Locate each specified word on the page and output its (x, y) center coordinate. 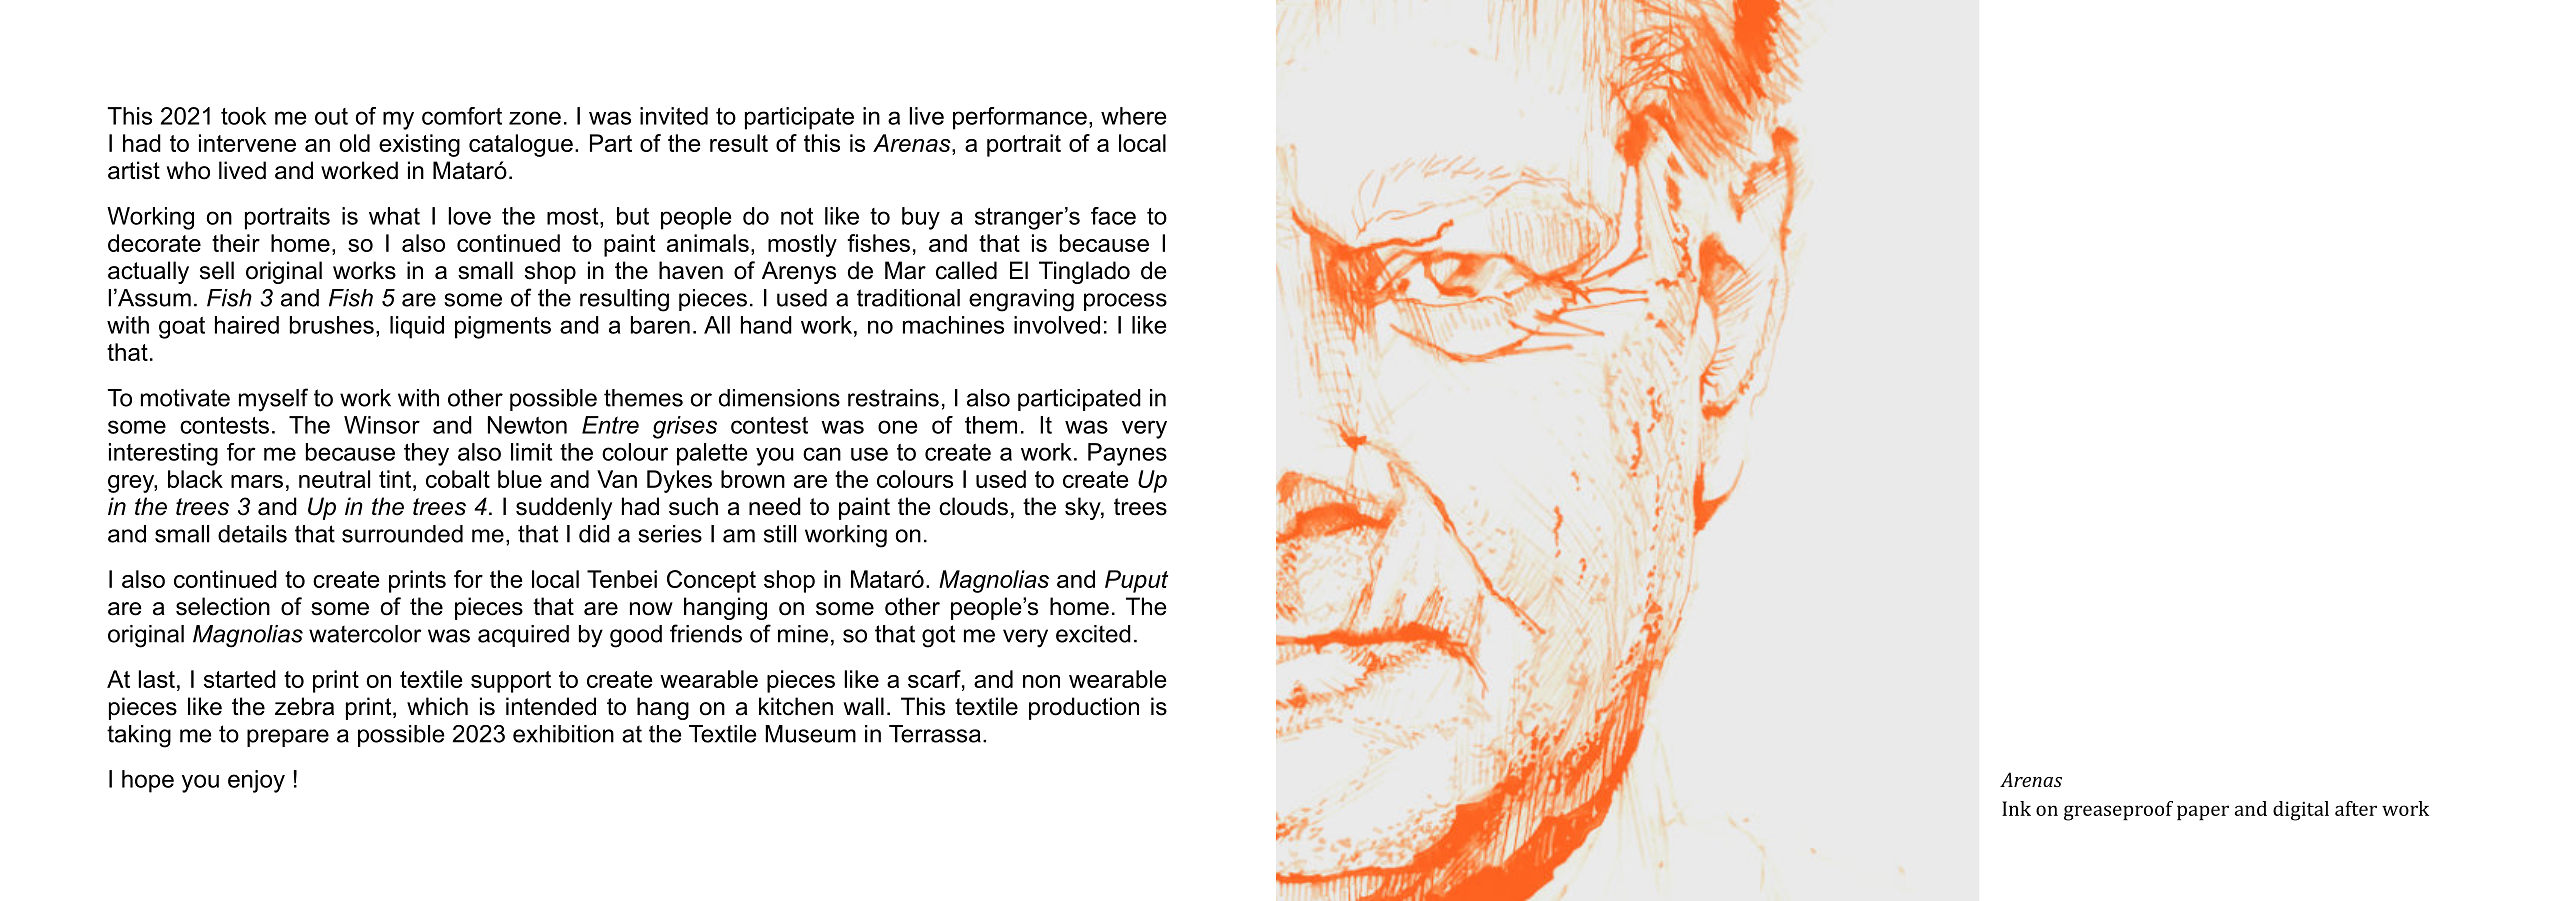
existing (419, 145)
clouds (973, 506)
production (1084, 708)
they (426, 454)
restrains (893, 398)
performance (1020, 118)
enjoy (256, 781)
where (1133, 116)
